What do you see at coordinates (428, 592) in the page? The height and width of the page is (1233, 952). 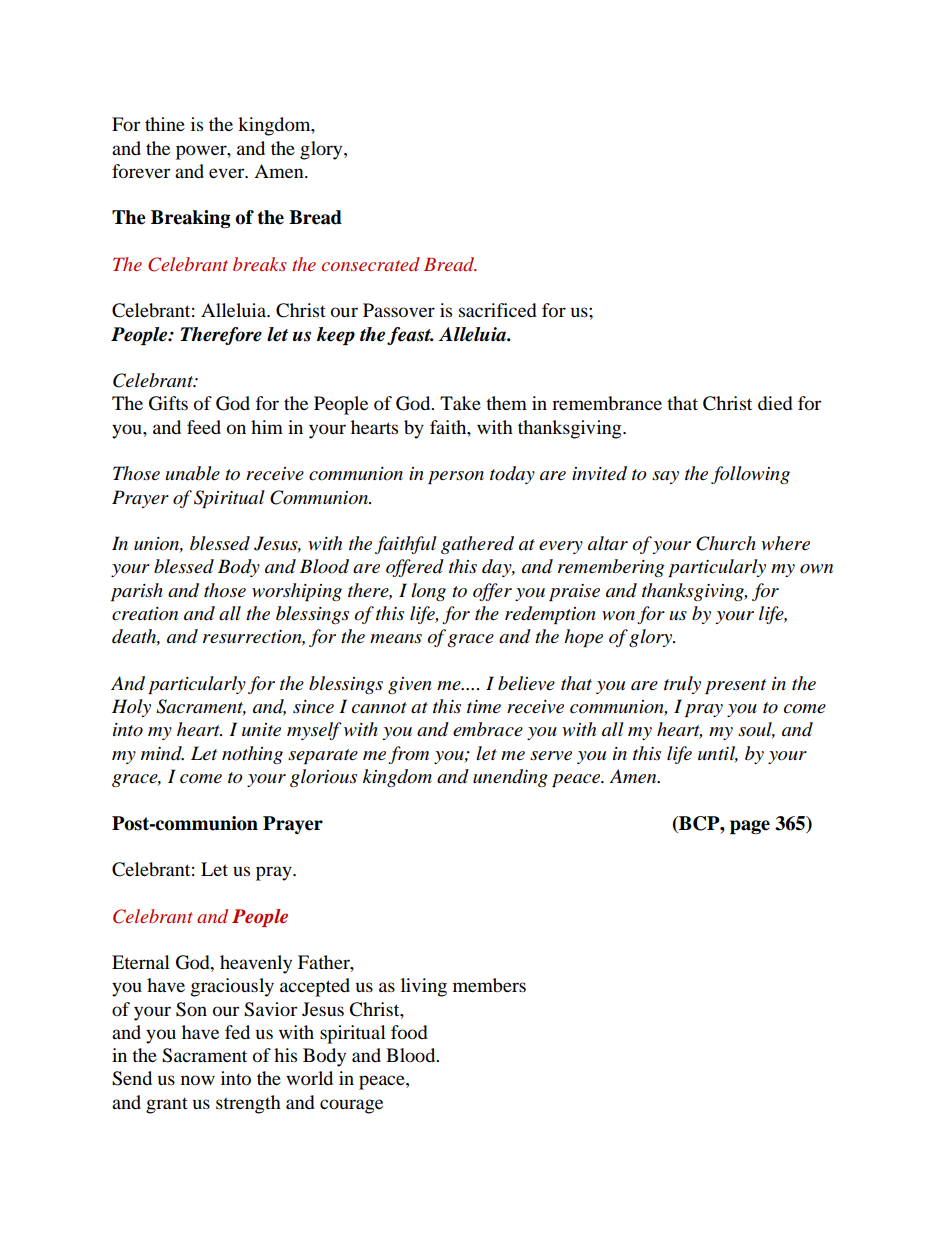 I see `long` at bounding box center [428, 592].
